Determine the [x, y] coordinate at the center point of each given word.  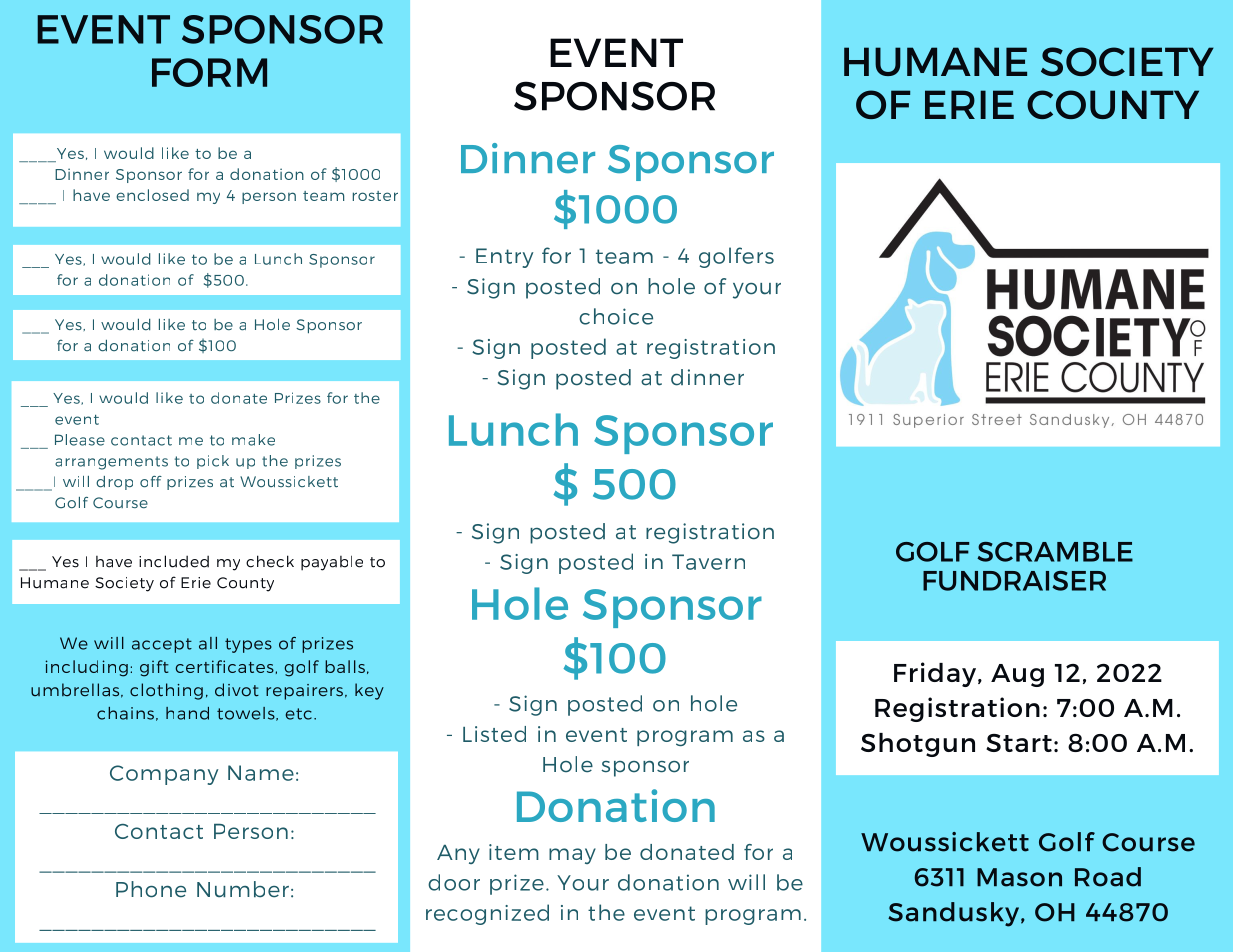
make [253, 440]
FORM [209, 72]
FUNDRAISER [1014, 581]
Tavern [708, 562]
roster [375, 196]
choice [616, 316]
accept [162, 645]
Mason [1019, 877]
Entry [504, 258]
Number [243, 889]
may [572, 856]
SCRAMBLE [1055, 552]
